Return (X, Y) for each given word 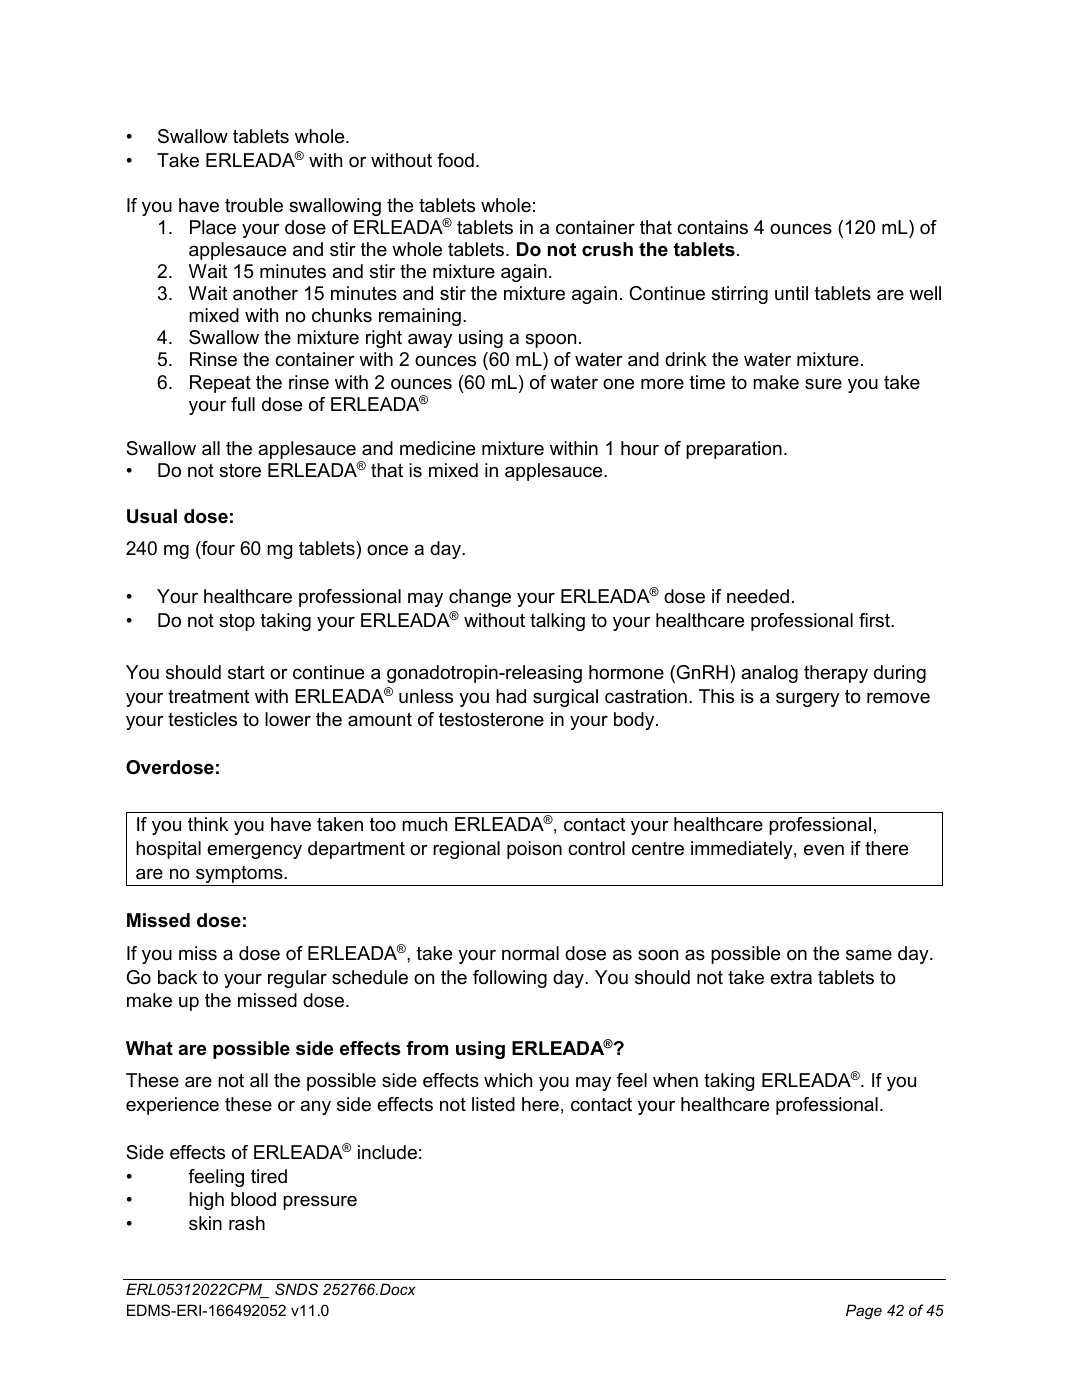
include (387, 1152)
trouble (254, 205)
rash (247, 1223)
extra (791, 978)
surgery (808, 700)
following (510, 979)
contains (712, 227)
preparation (734, 450)
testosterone (491, 719)
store (240, 471)
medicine (437, 448)
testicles (202, 719)
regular (297, 979)
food (455, 160)
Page (864, 1312)
